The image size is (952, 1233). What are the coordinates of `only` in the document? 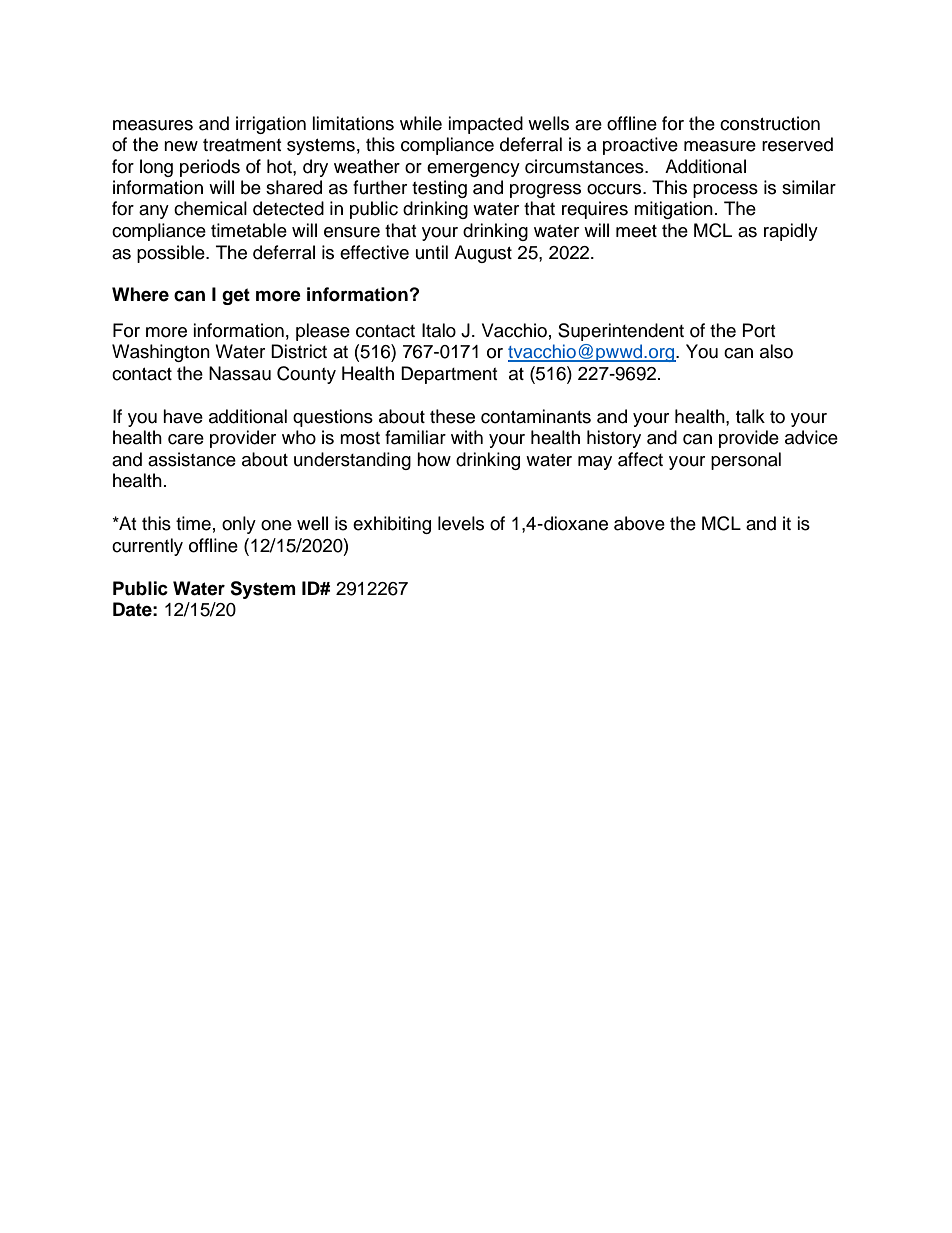 It's located at (239, 525).
